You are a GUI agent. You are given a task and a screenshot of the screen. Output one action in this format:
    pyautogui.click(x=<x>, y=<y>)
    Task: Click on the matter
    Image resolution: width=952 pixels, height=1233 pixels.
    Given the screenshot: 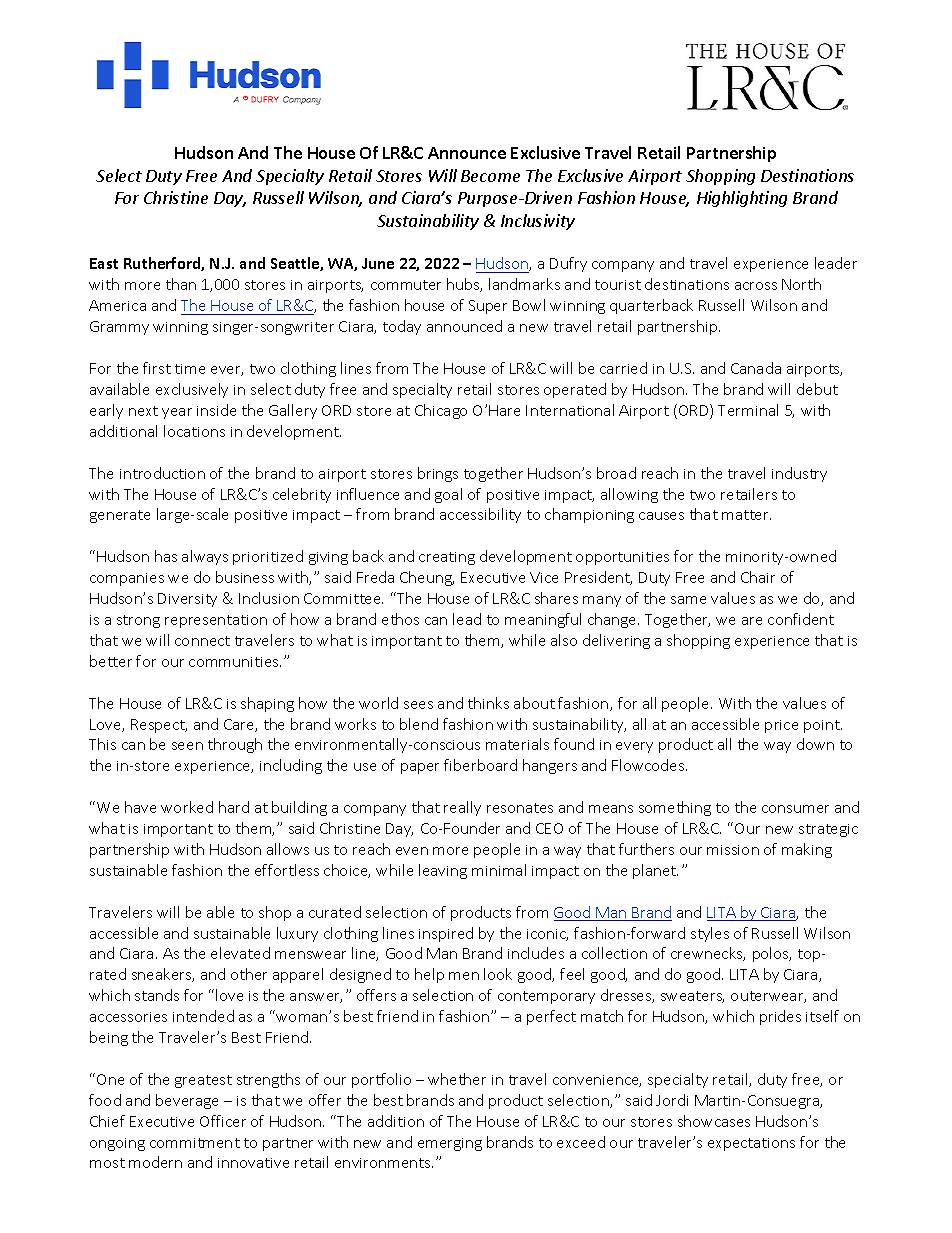 What is the action you would take?
    pyautogui.click(x=746, y=515)
